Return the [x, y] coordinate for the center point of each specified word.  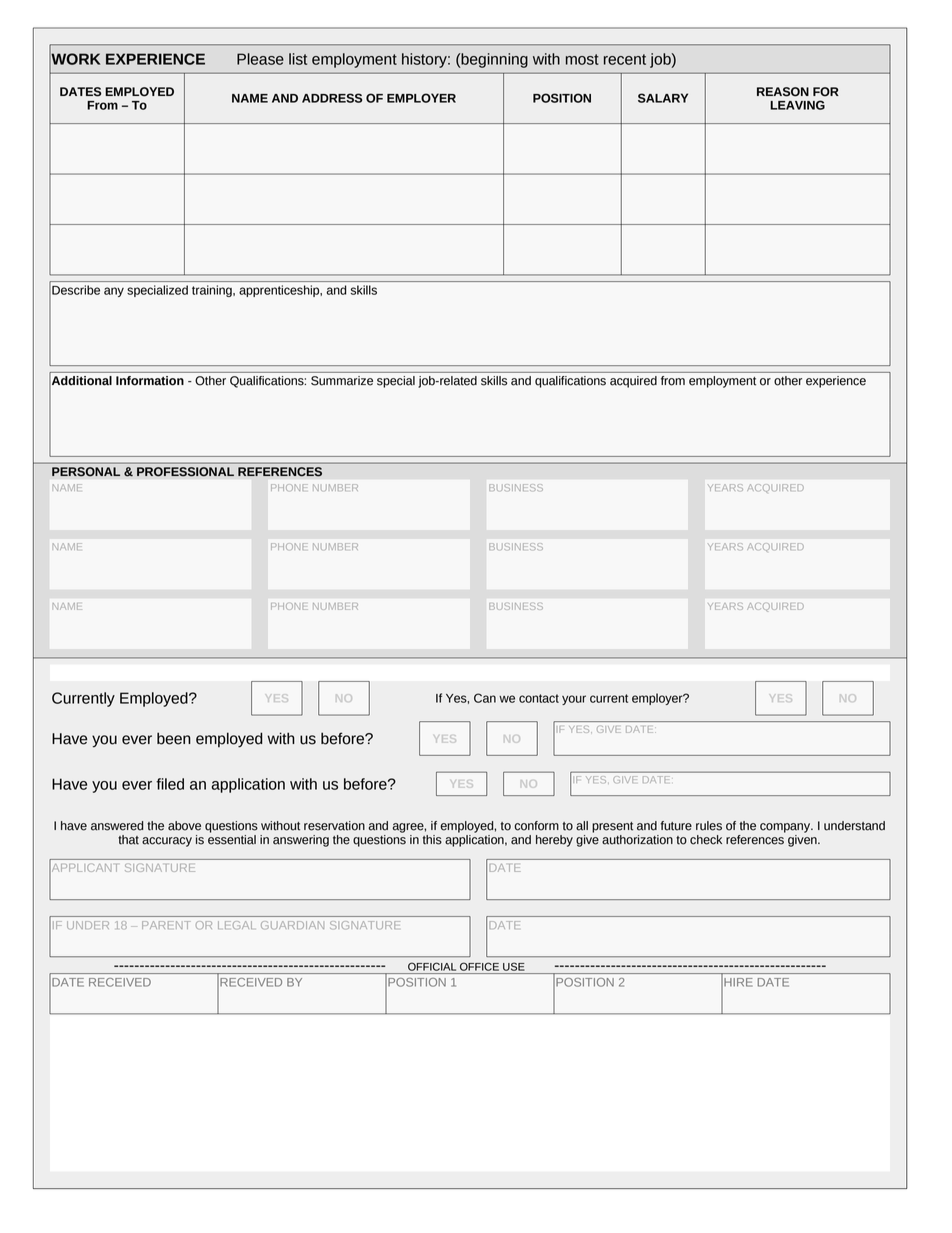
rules [709, 826]
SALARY [663, 98]
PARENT [166, 925]
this [432, 840]
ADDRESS [332, 98]
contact [539, 698]
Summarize [342, 381]
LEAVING [797, 105]
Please [260, 59]
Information [150, 381]
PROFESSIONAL [185, 472]
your [574, 700]
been [174, 738]
